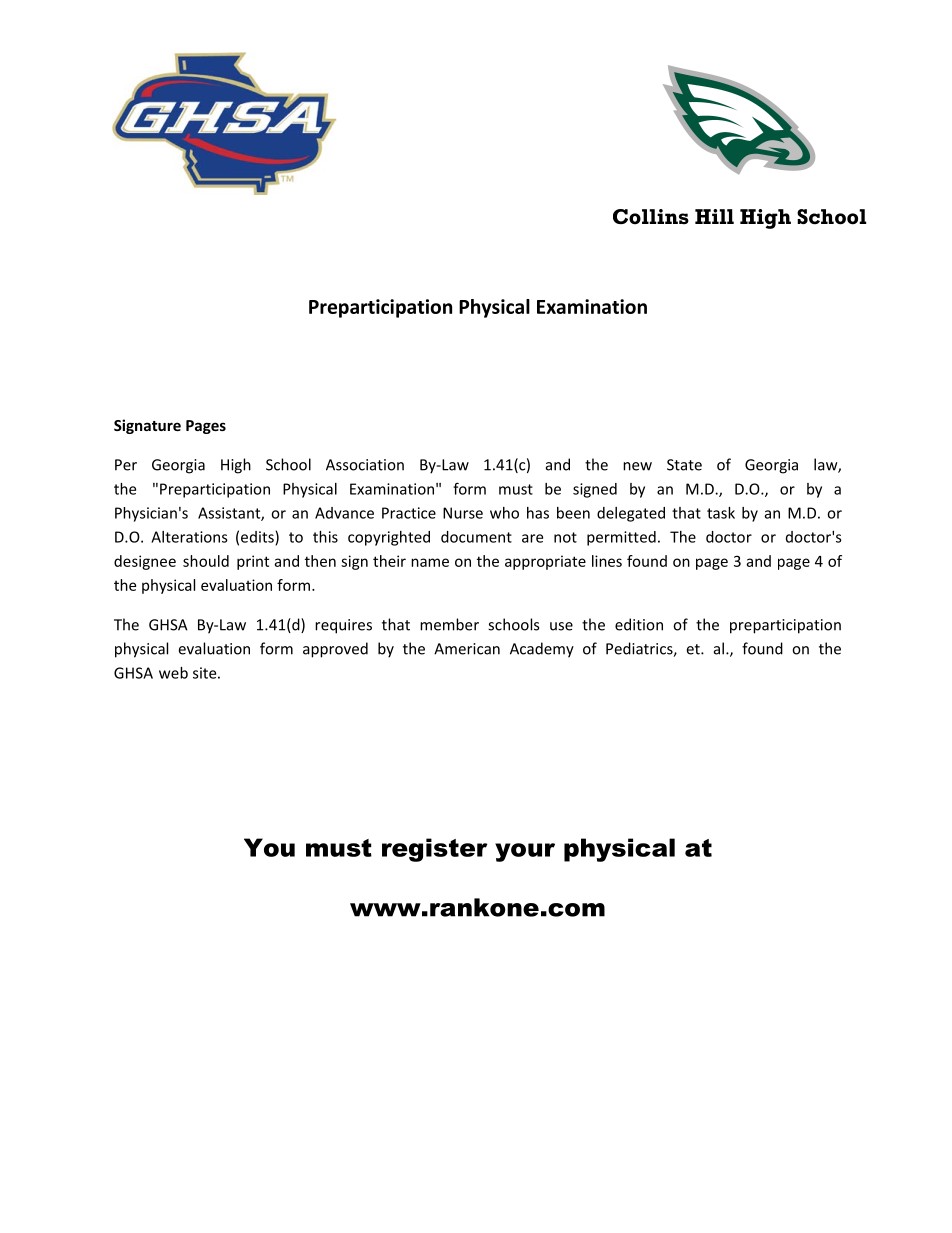 This screenshot has width=952, height=1233. What do you see at coordinates (435, 850) in the screenshot?
I see `register` at bounding box center [435, 850].
